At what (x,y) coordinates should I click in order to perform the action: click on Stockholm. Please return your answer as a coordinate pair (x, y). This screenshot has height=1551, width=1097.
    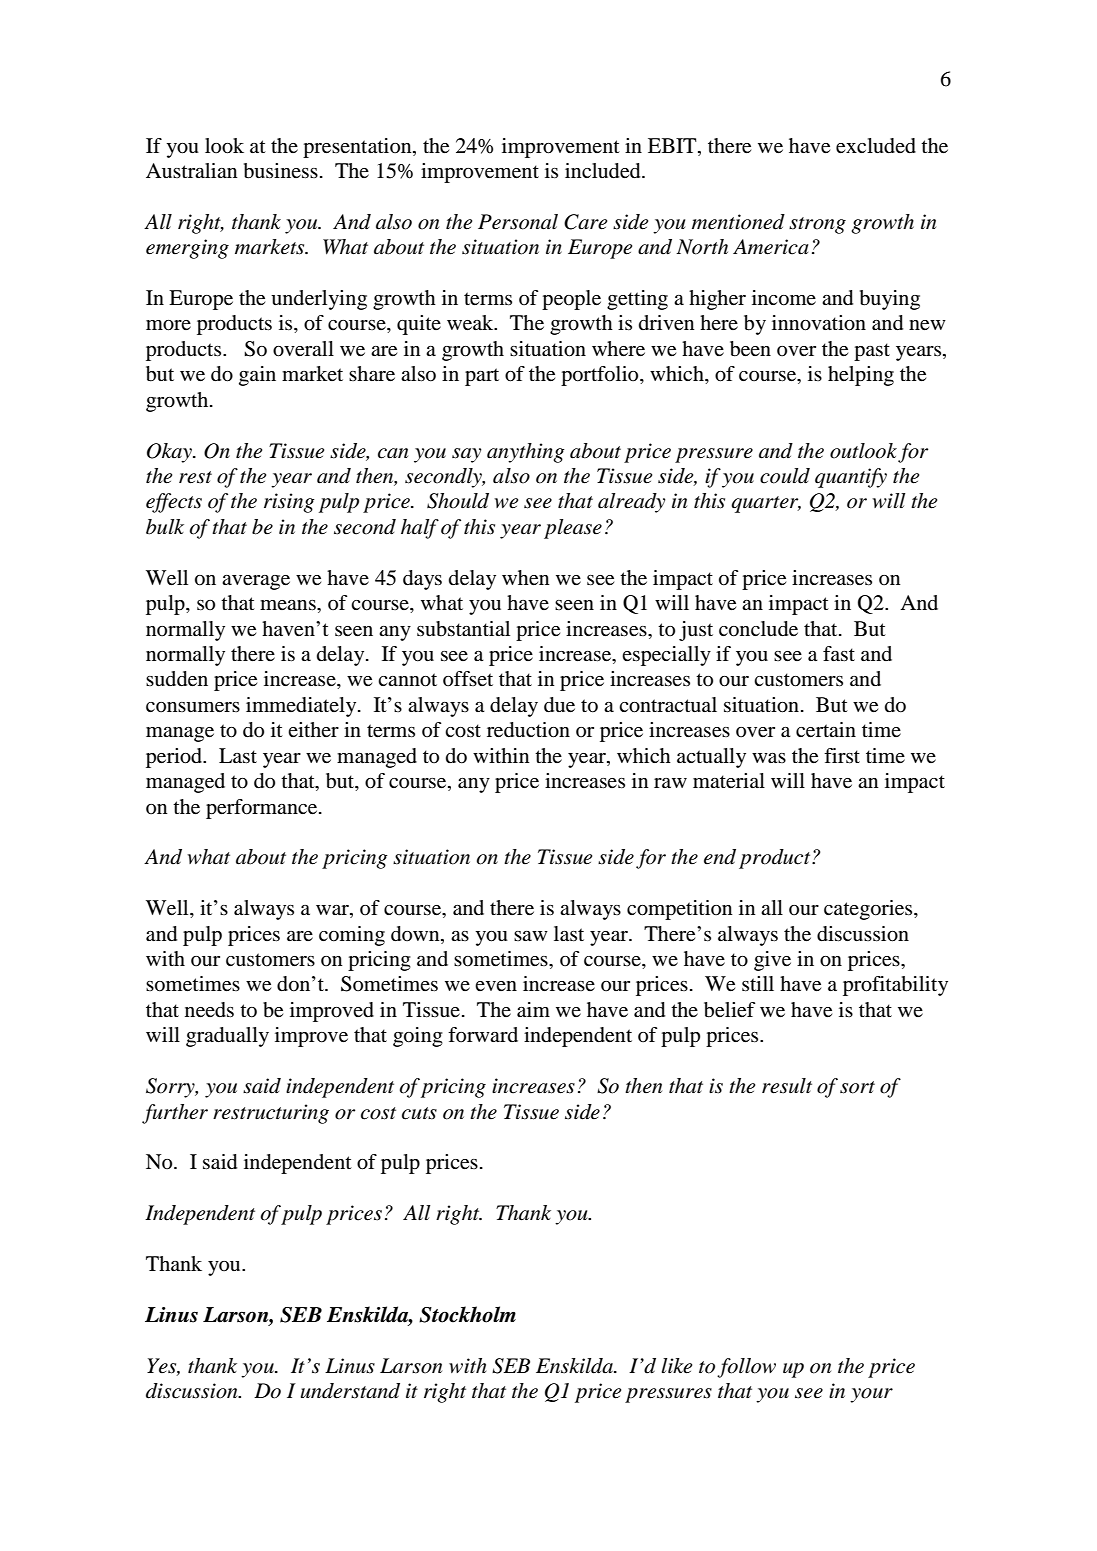
    Looking at the image, I should click on (467, 1314).
